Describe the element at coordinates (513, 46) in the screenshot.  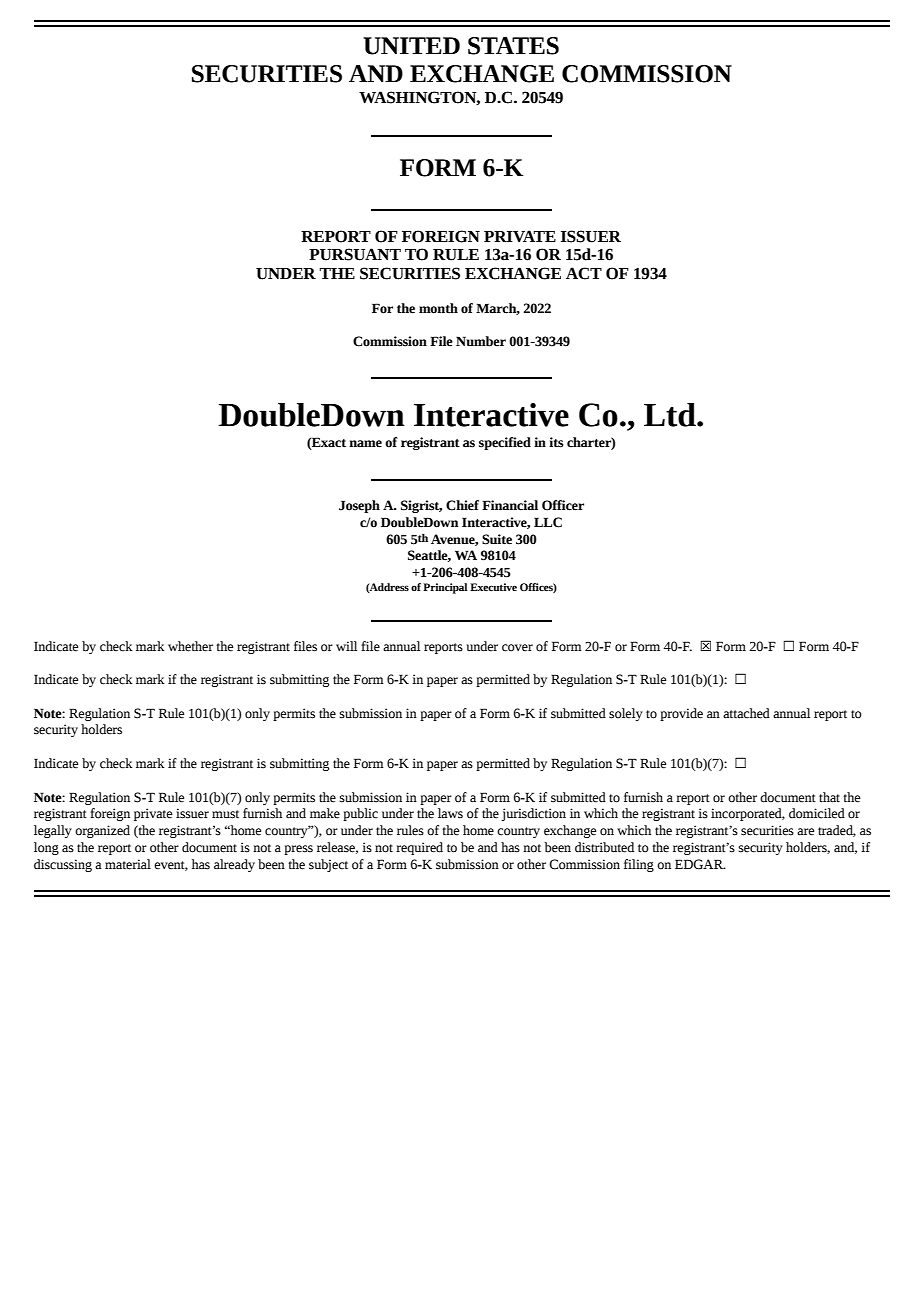
I see `STATES` at that location.
